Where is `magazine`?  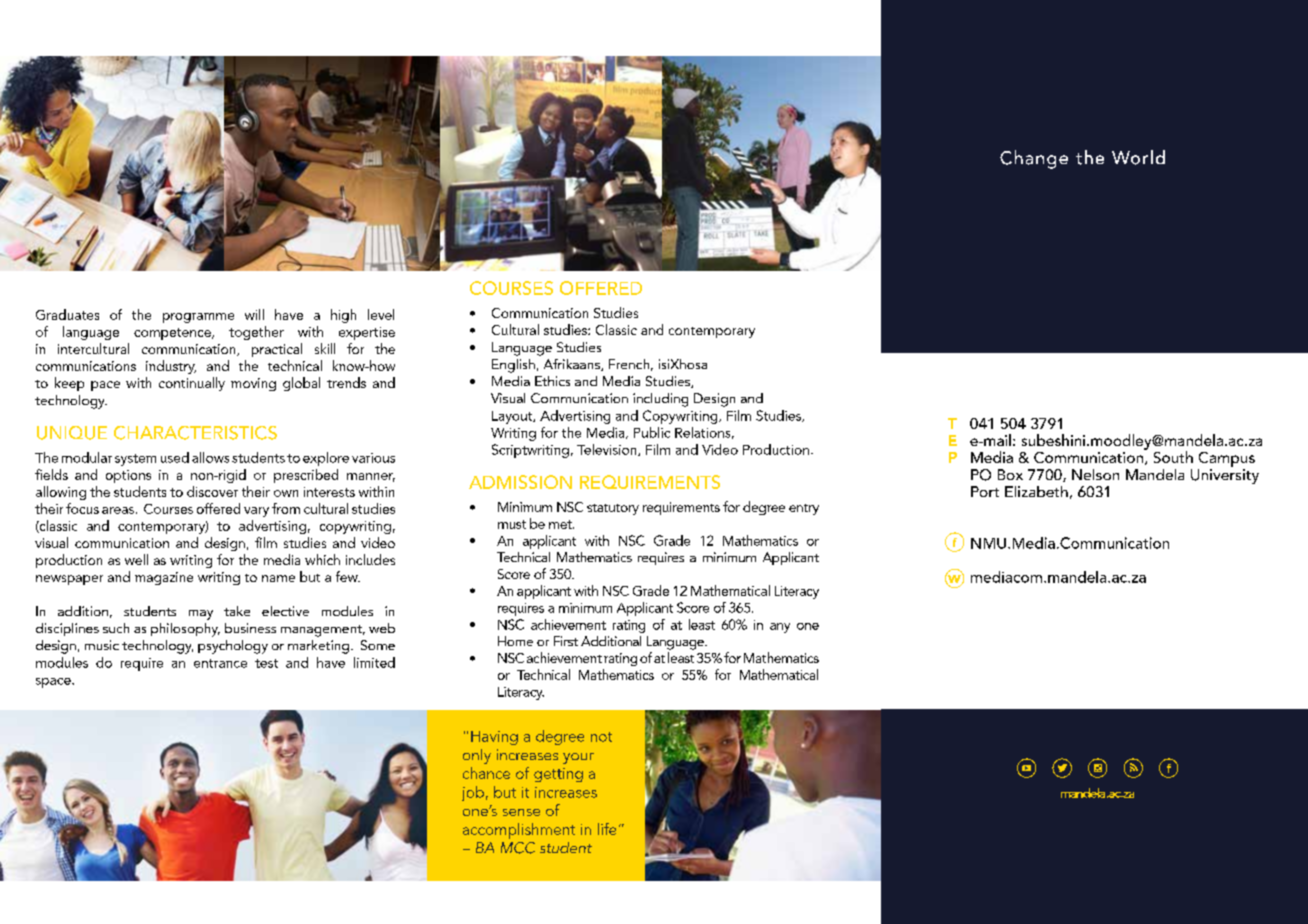 magazine is located at coordinates (164, 578).
